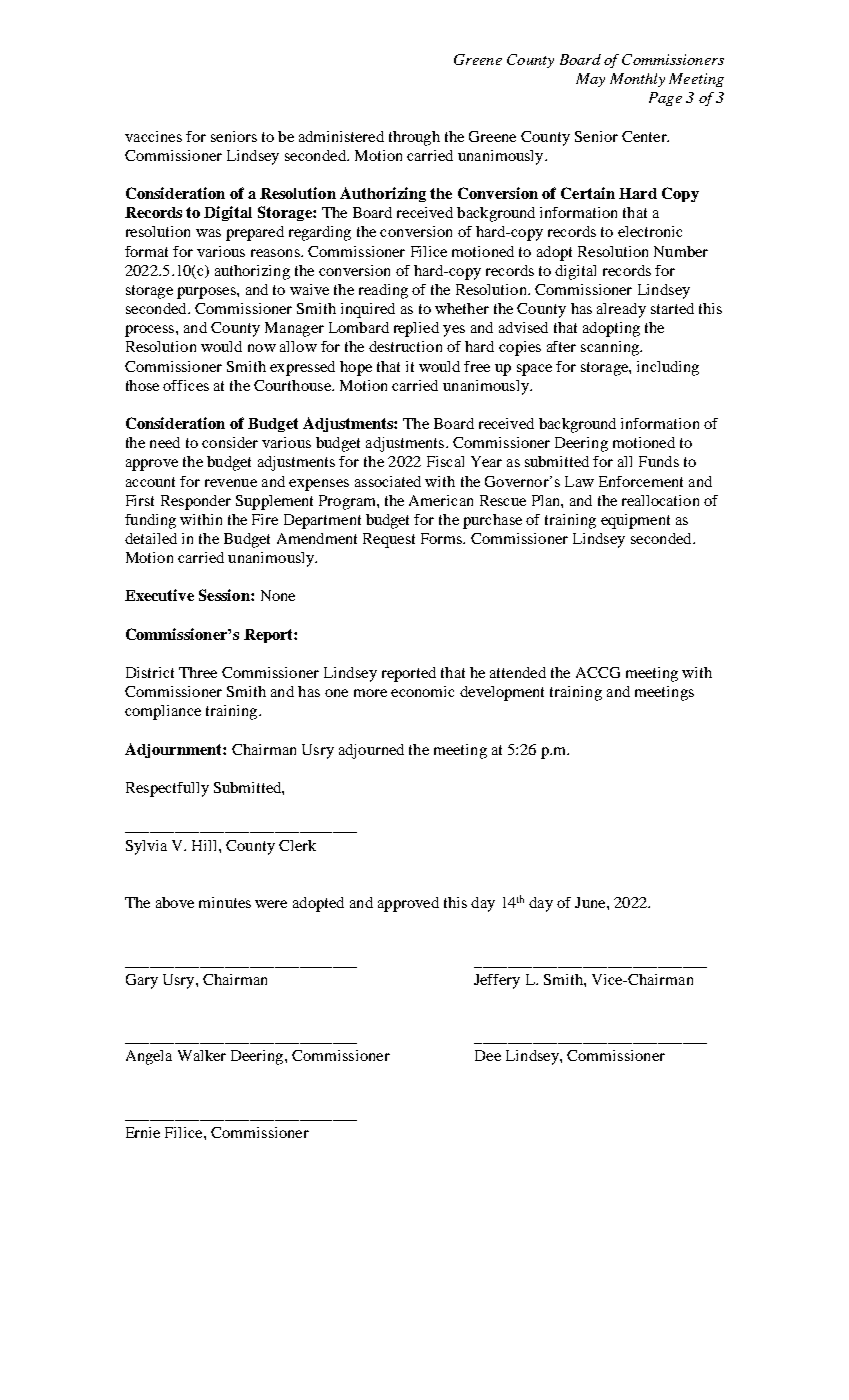 This screenshot has height=1400, width=849. What do you see at coordinates (637, 80) in the screenshot?
I see `Monthly` at bounding box center [637, 80].
